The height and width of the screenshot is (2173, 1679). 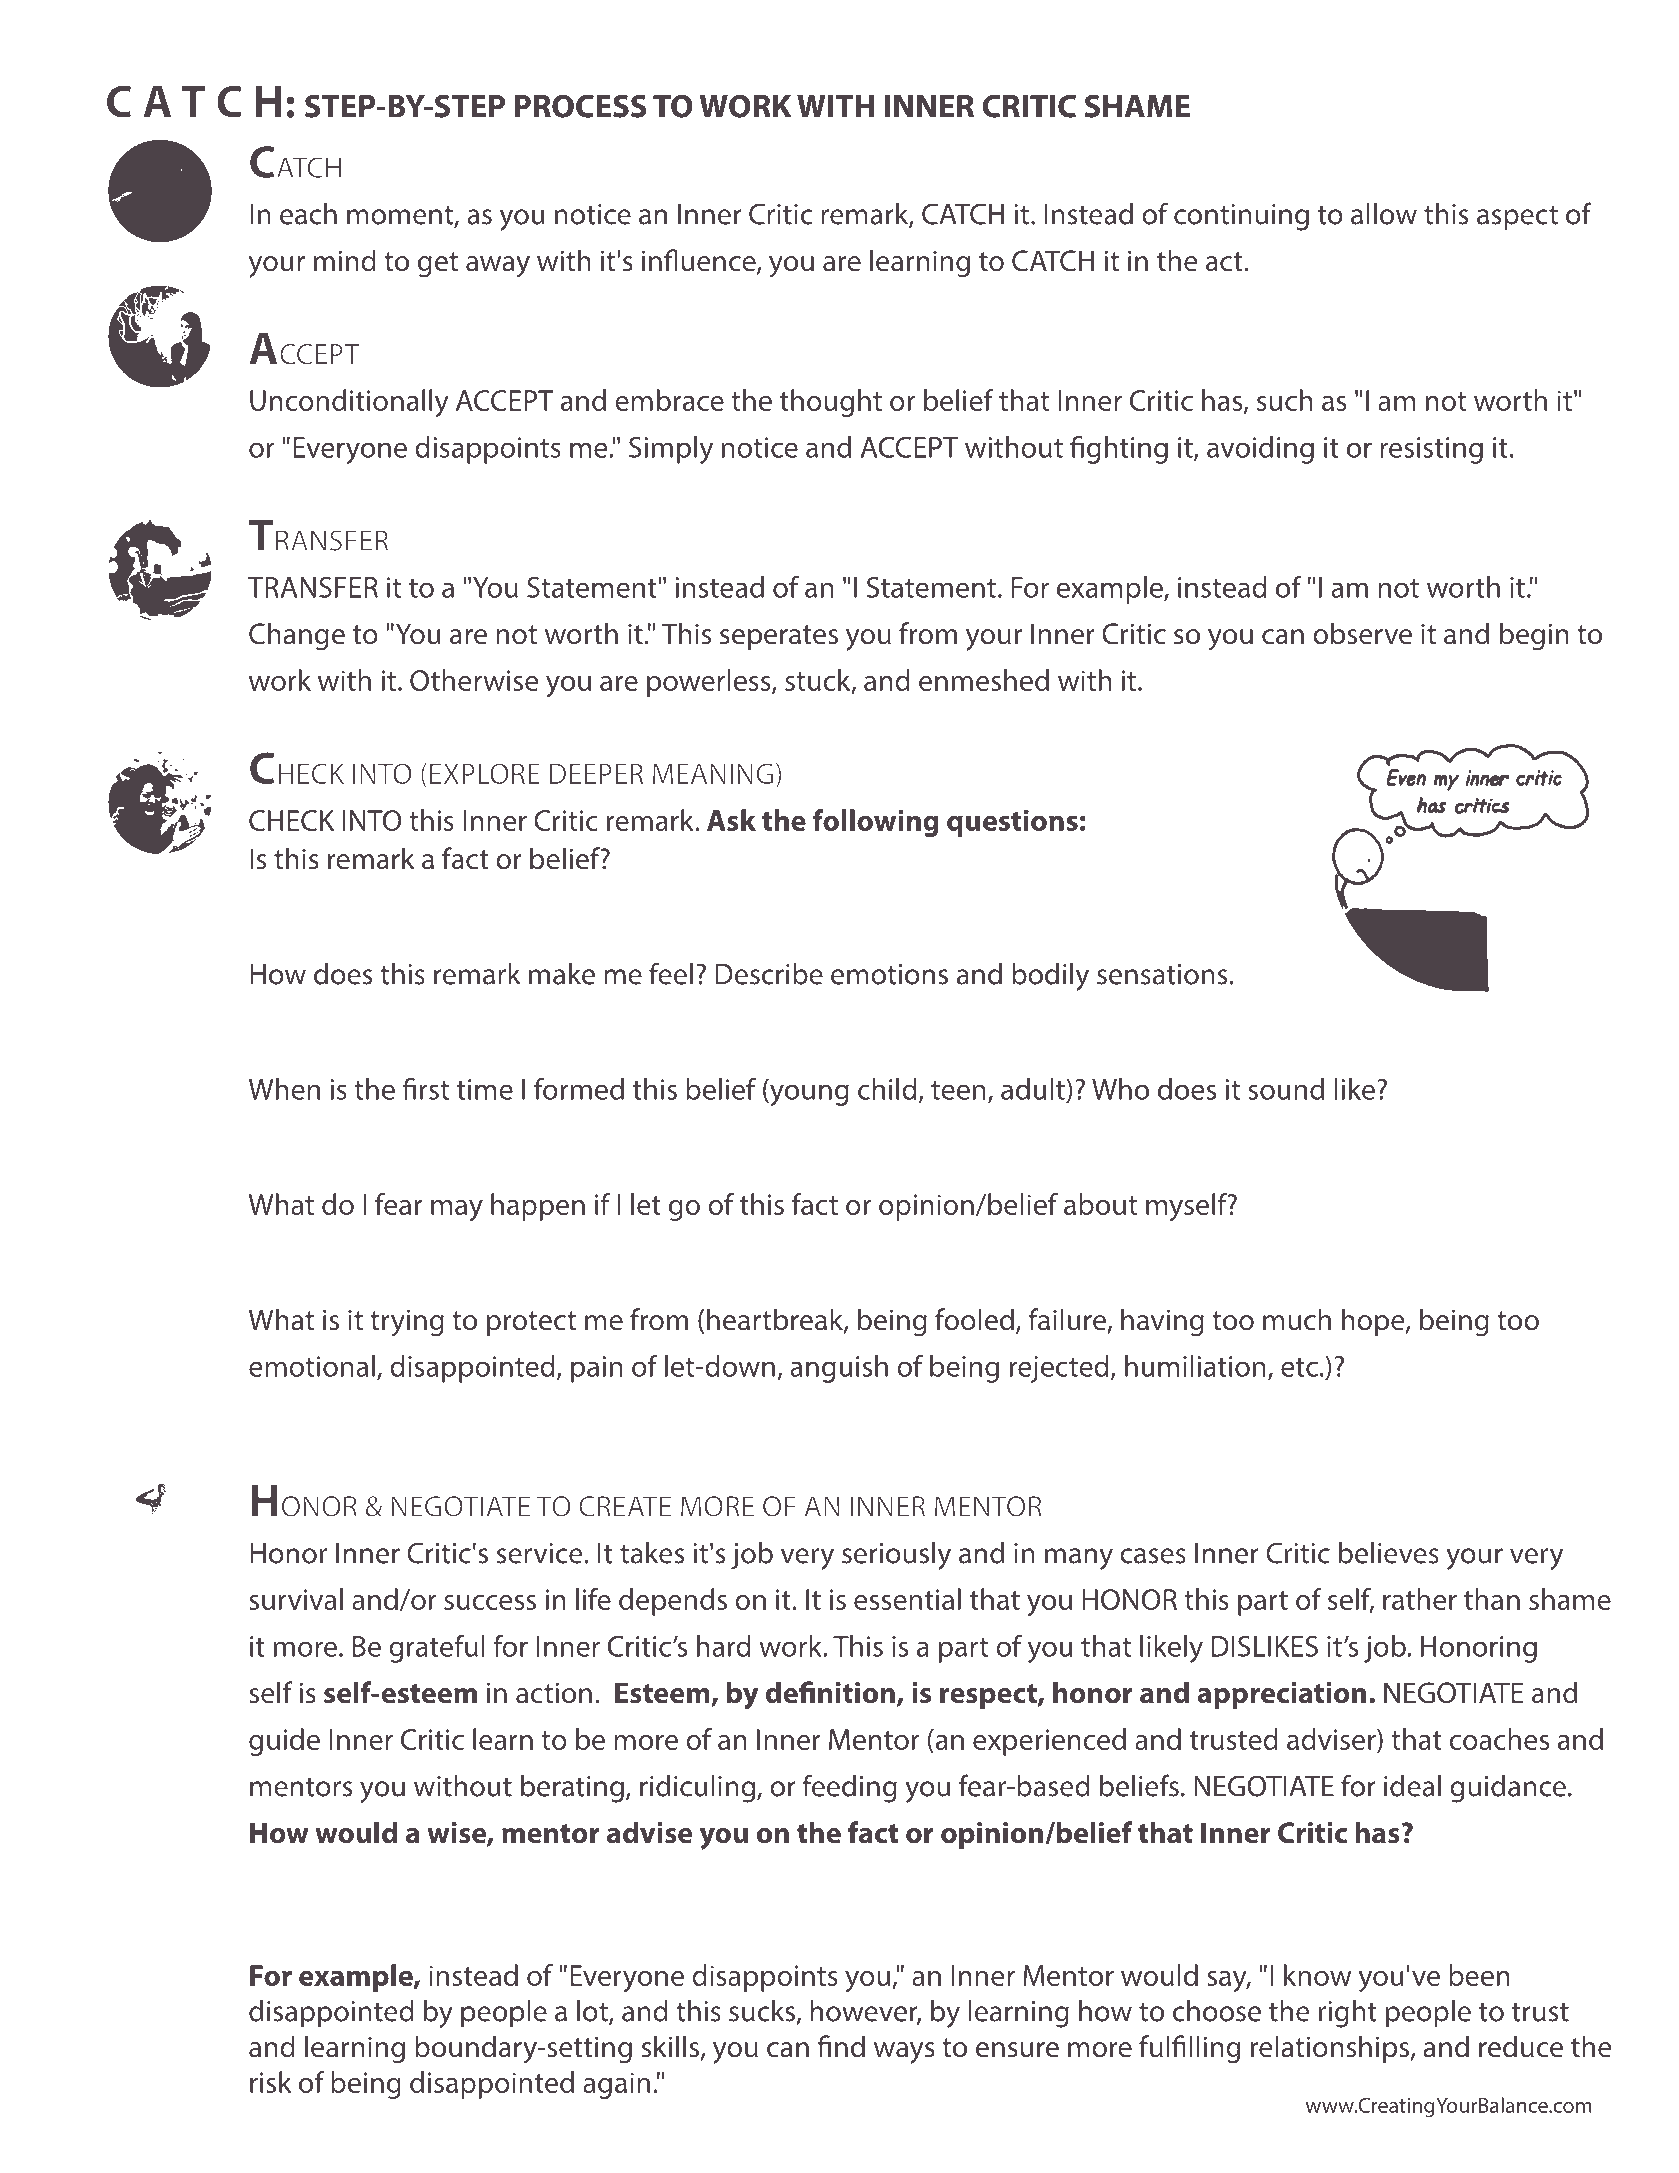 I want to click on child, so click(x=887, y=1089).
